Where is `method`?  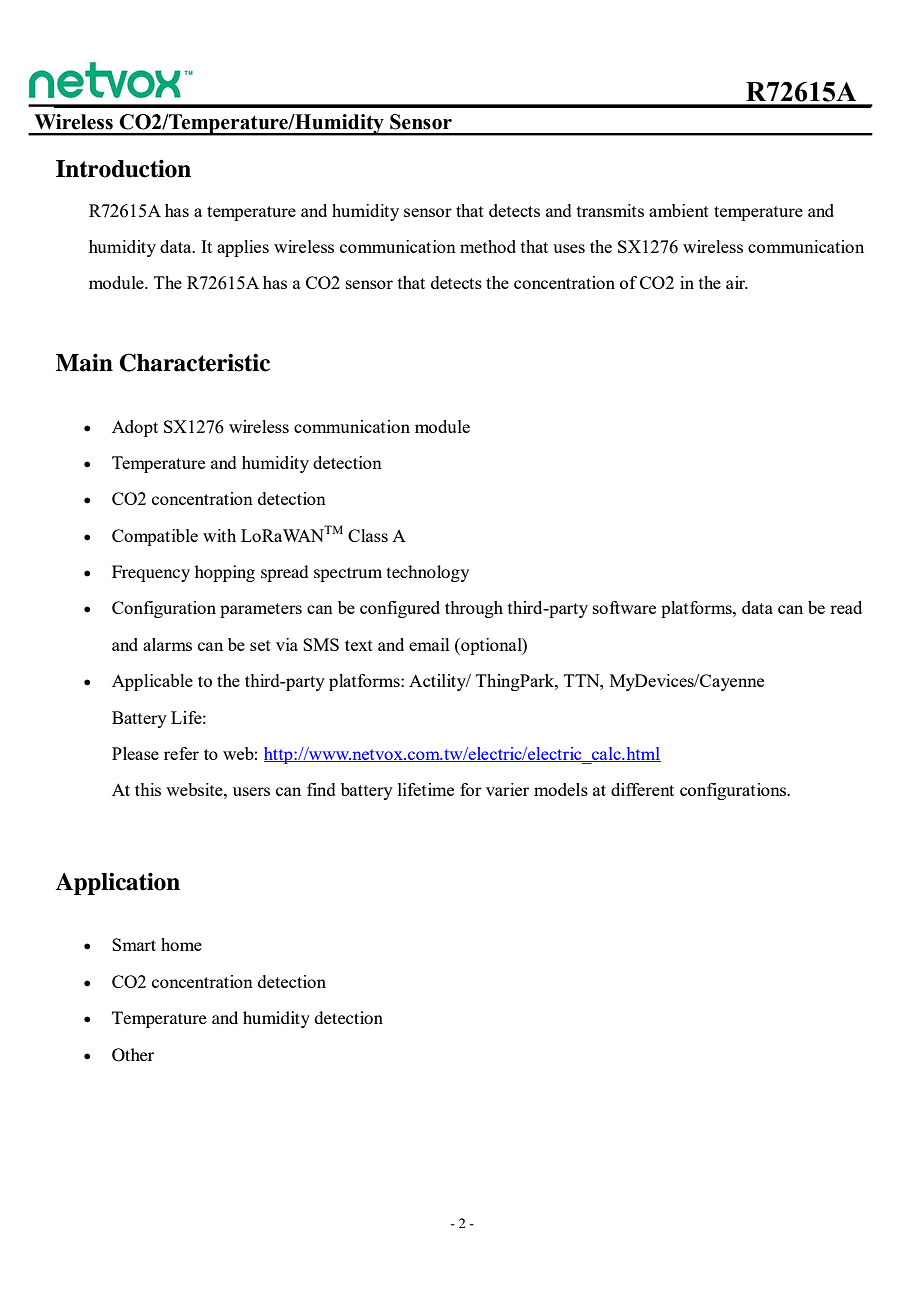
method is located at coordinates (488, 246).
